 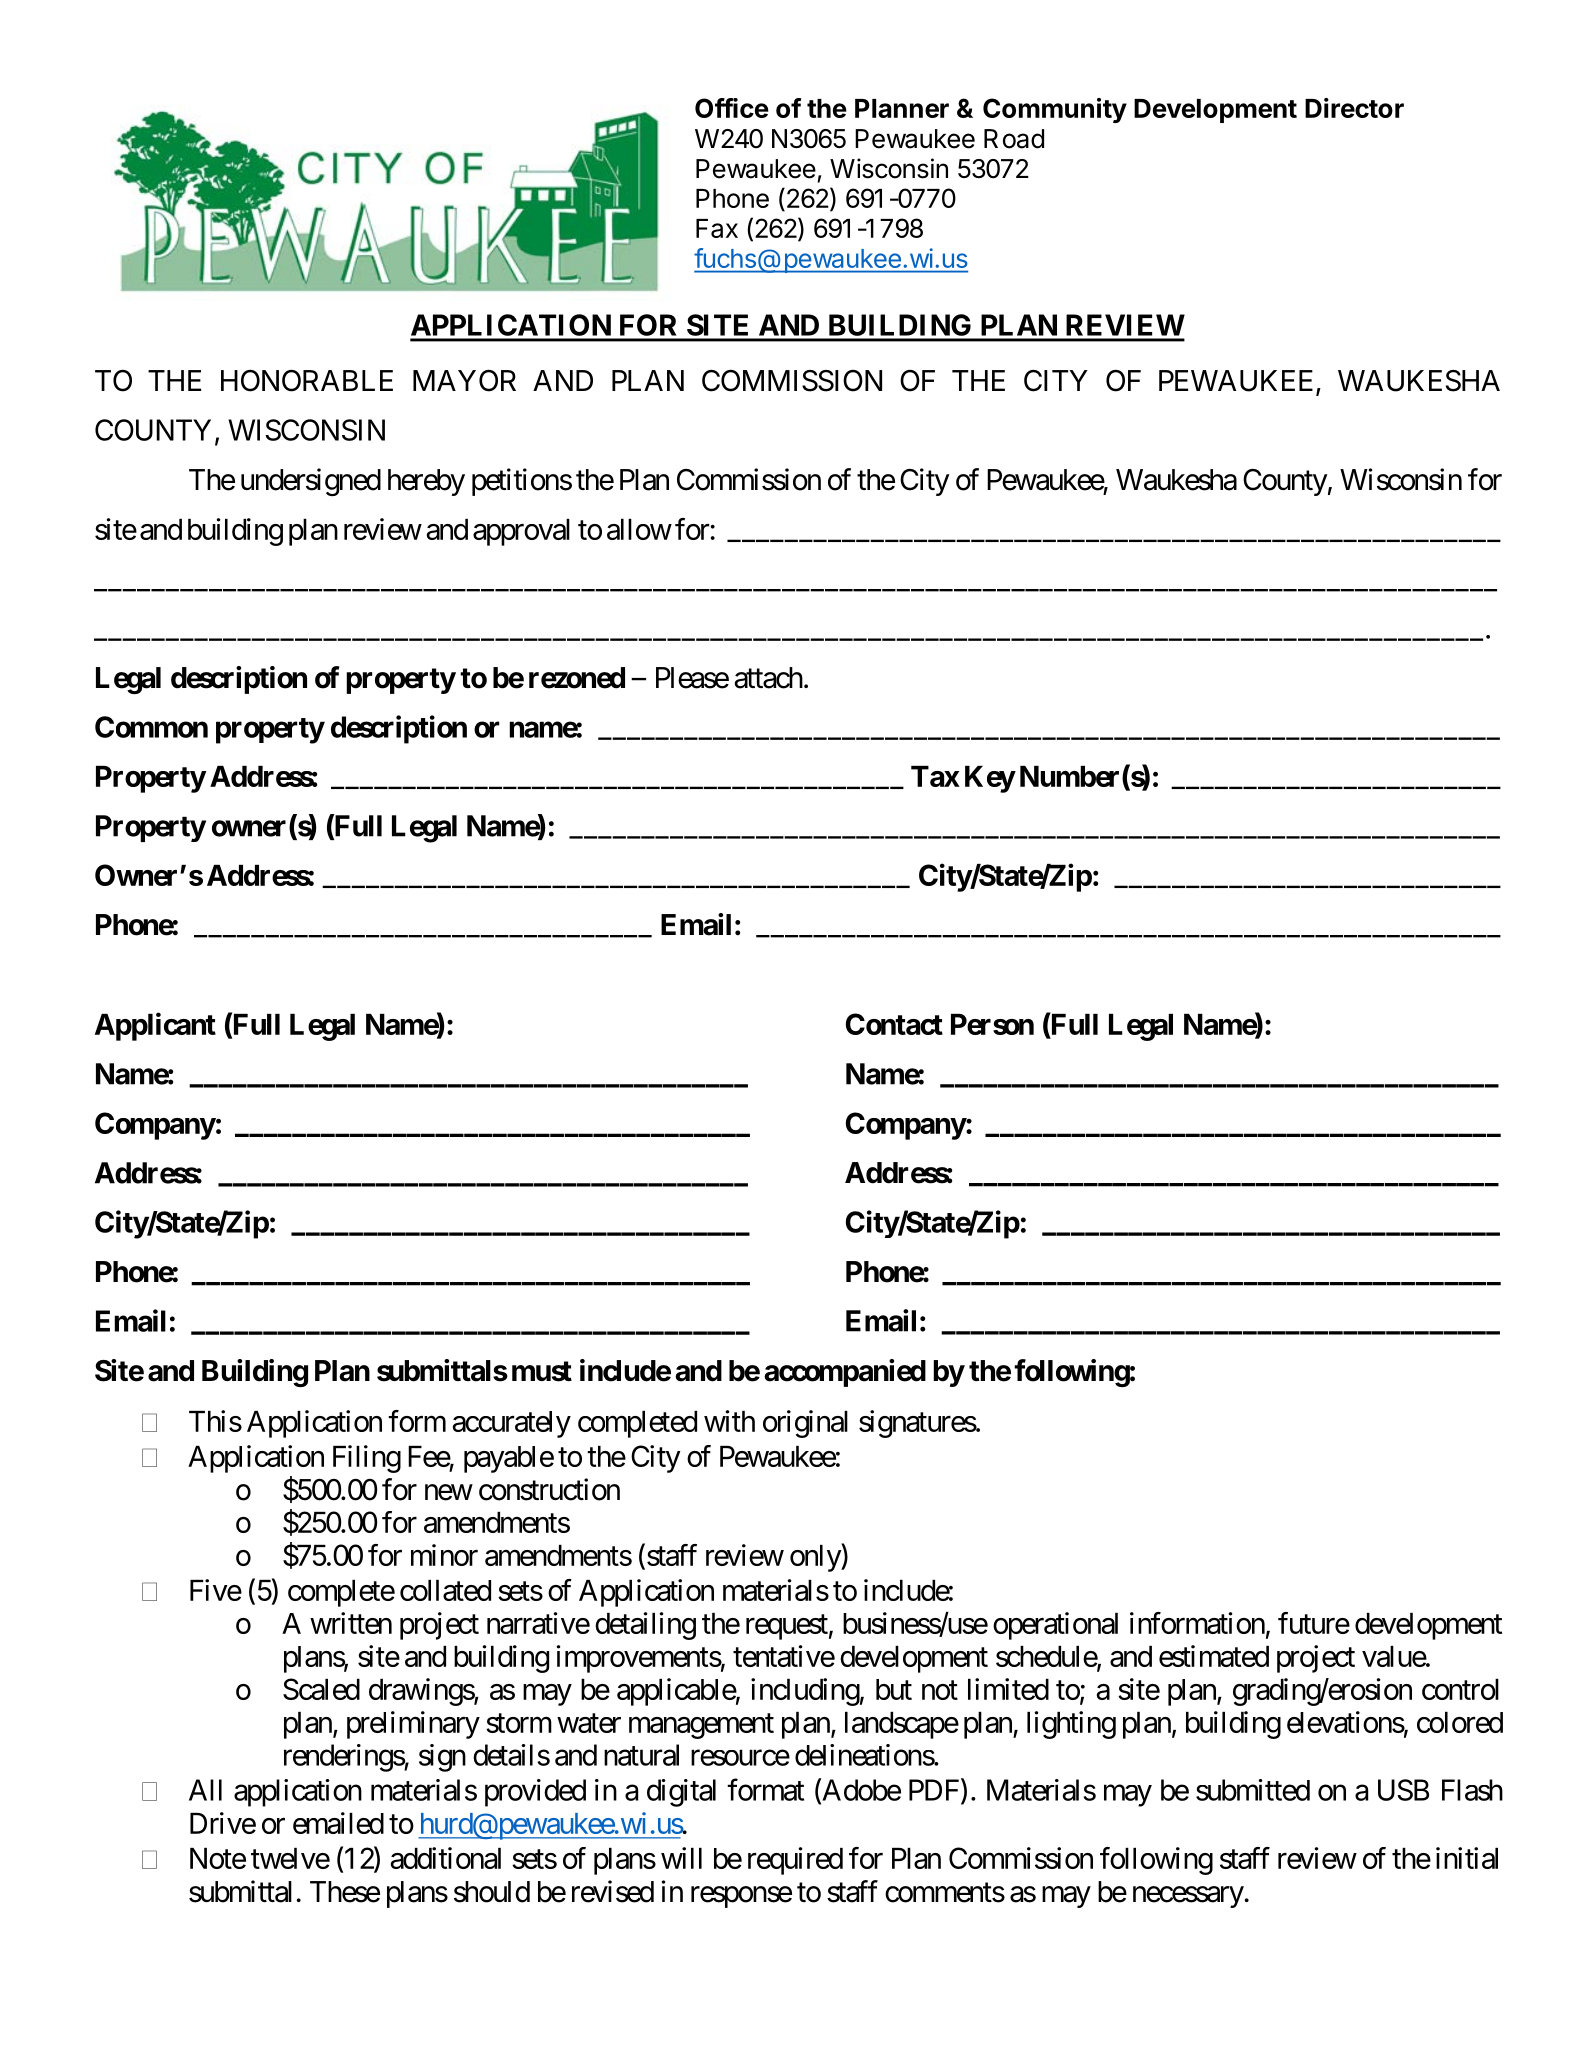 What do you see at coordinates (446, 1858) in the screenshot?
I see `additional` at bounding box center [446, 1858].
